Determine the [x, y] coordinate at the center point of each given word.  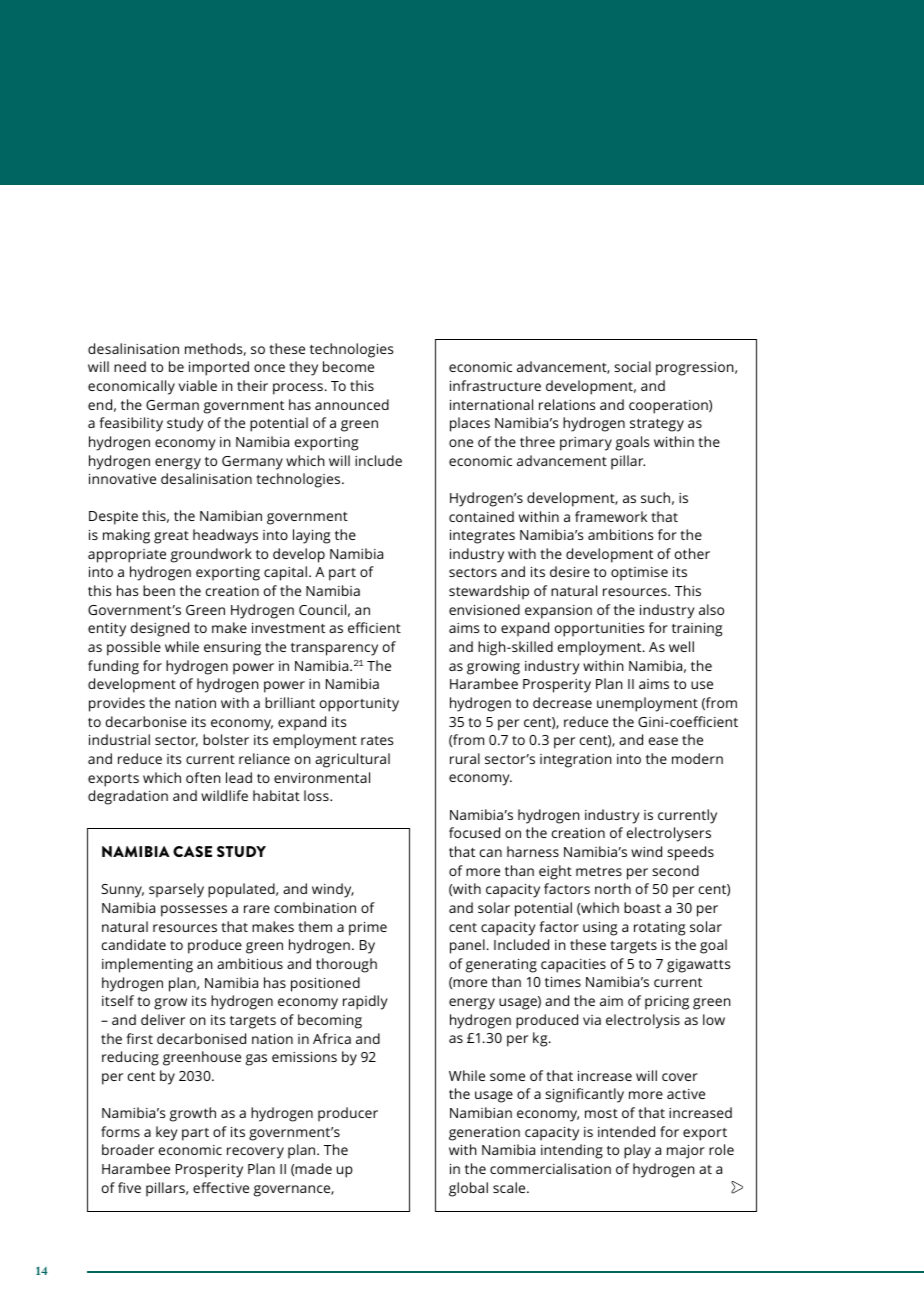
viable [197, 385]
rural [465, 758]
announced [352, 404]
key [167, 1133]
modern [697, 758]
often [203, 777]
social [632, 366]
